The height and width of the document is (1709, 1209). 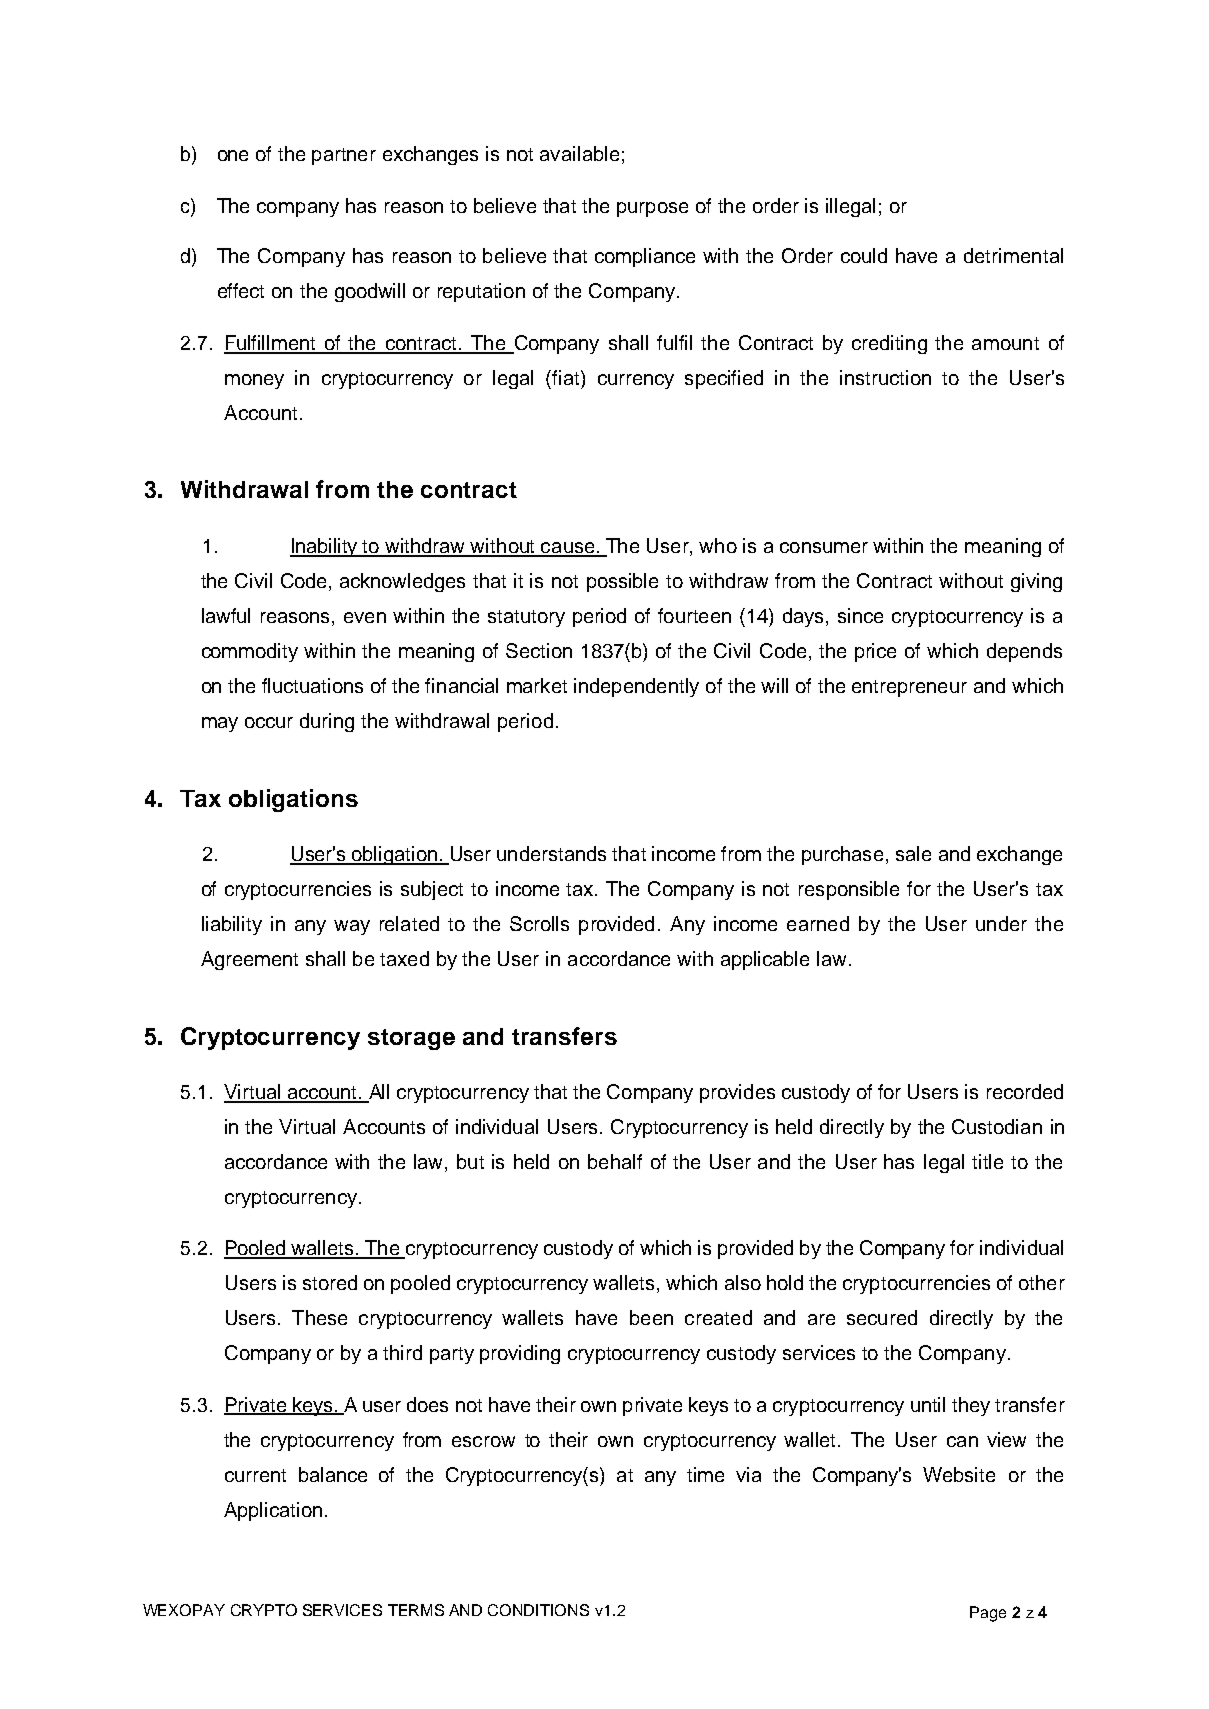 What do you see at coordinates (344, 156) in the document?
I see `partner` at bounding box center [344, 156].
